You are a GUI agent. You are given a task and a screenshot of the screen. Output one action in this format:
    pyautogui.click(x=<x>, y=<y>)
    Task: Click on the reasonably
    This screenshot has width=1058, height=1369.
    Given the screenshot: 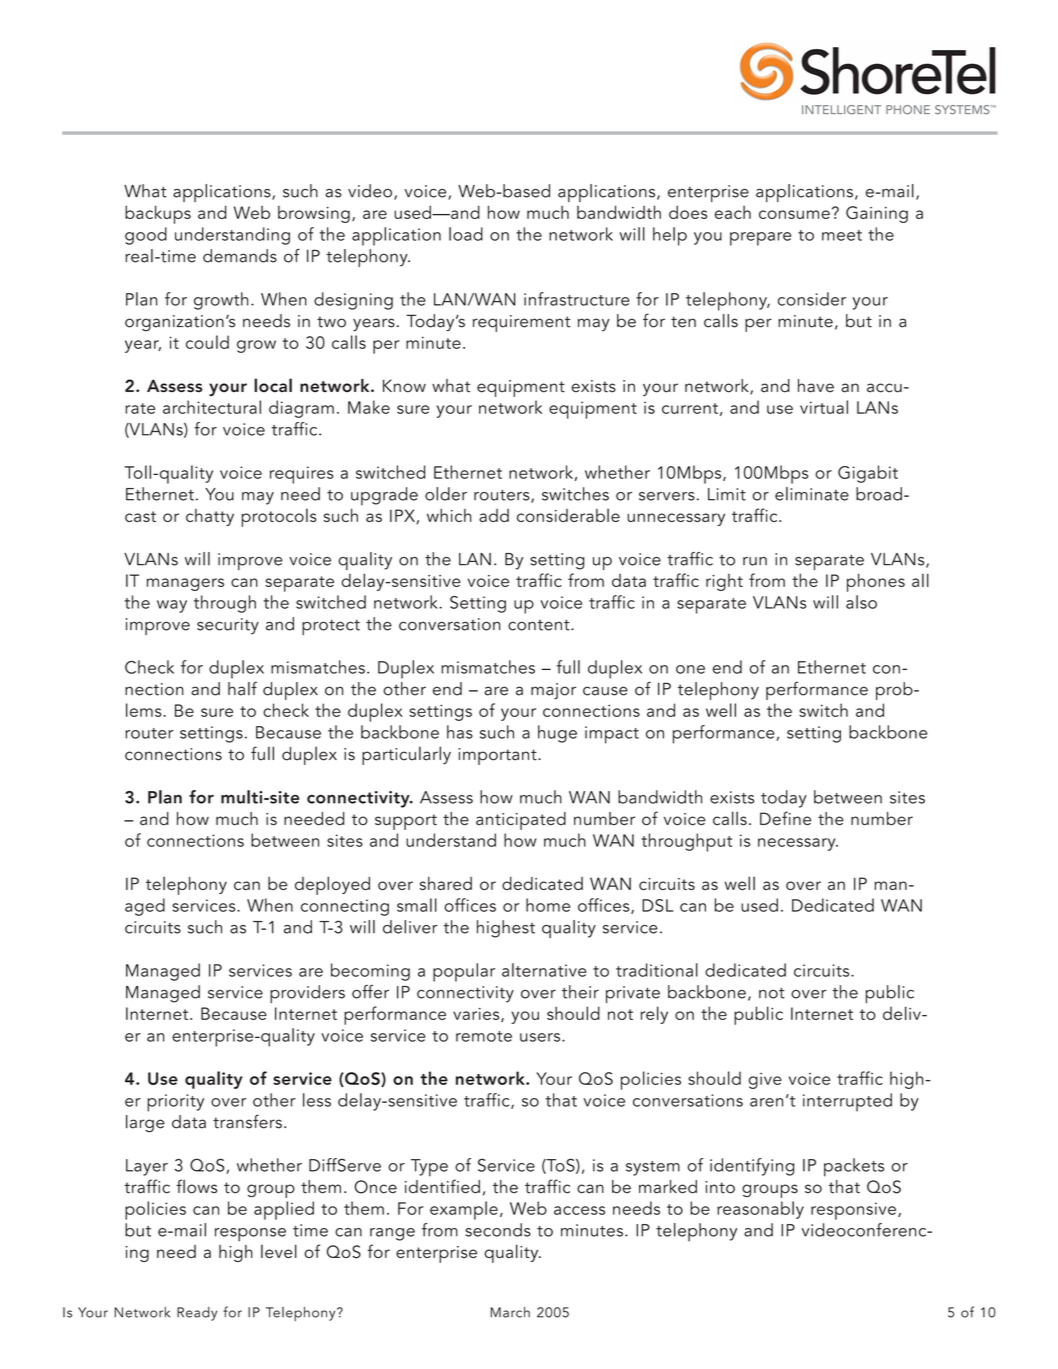 What is the action you would take?
    pyautogui.click(x=760, y=1210)
